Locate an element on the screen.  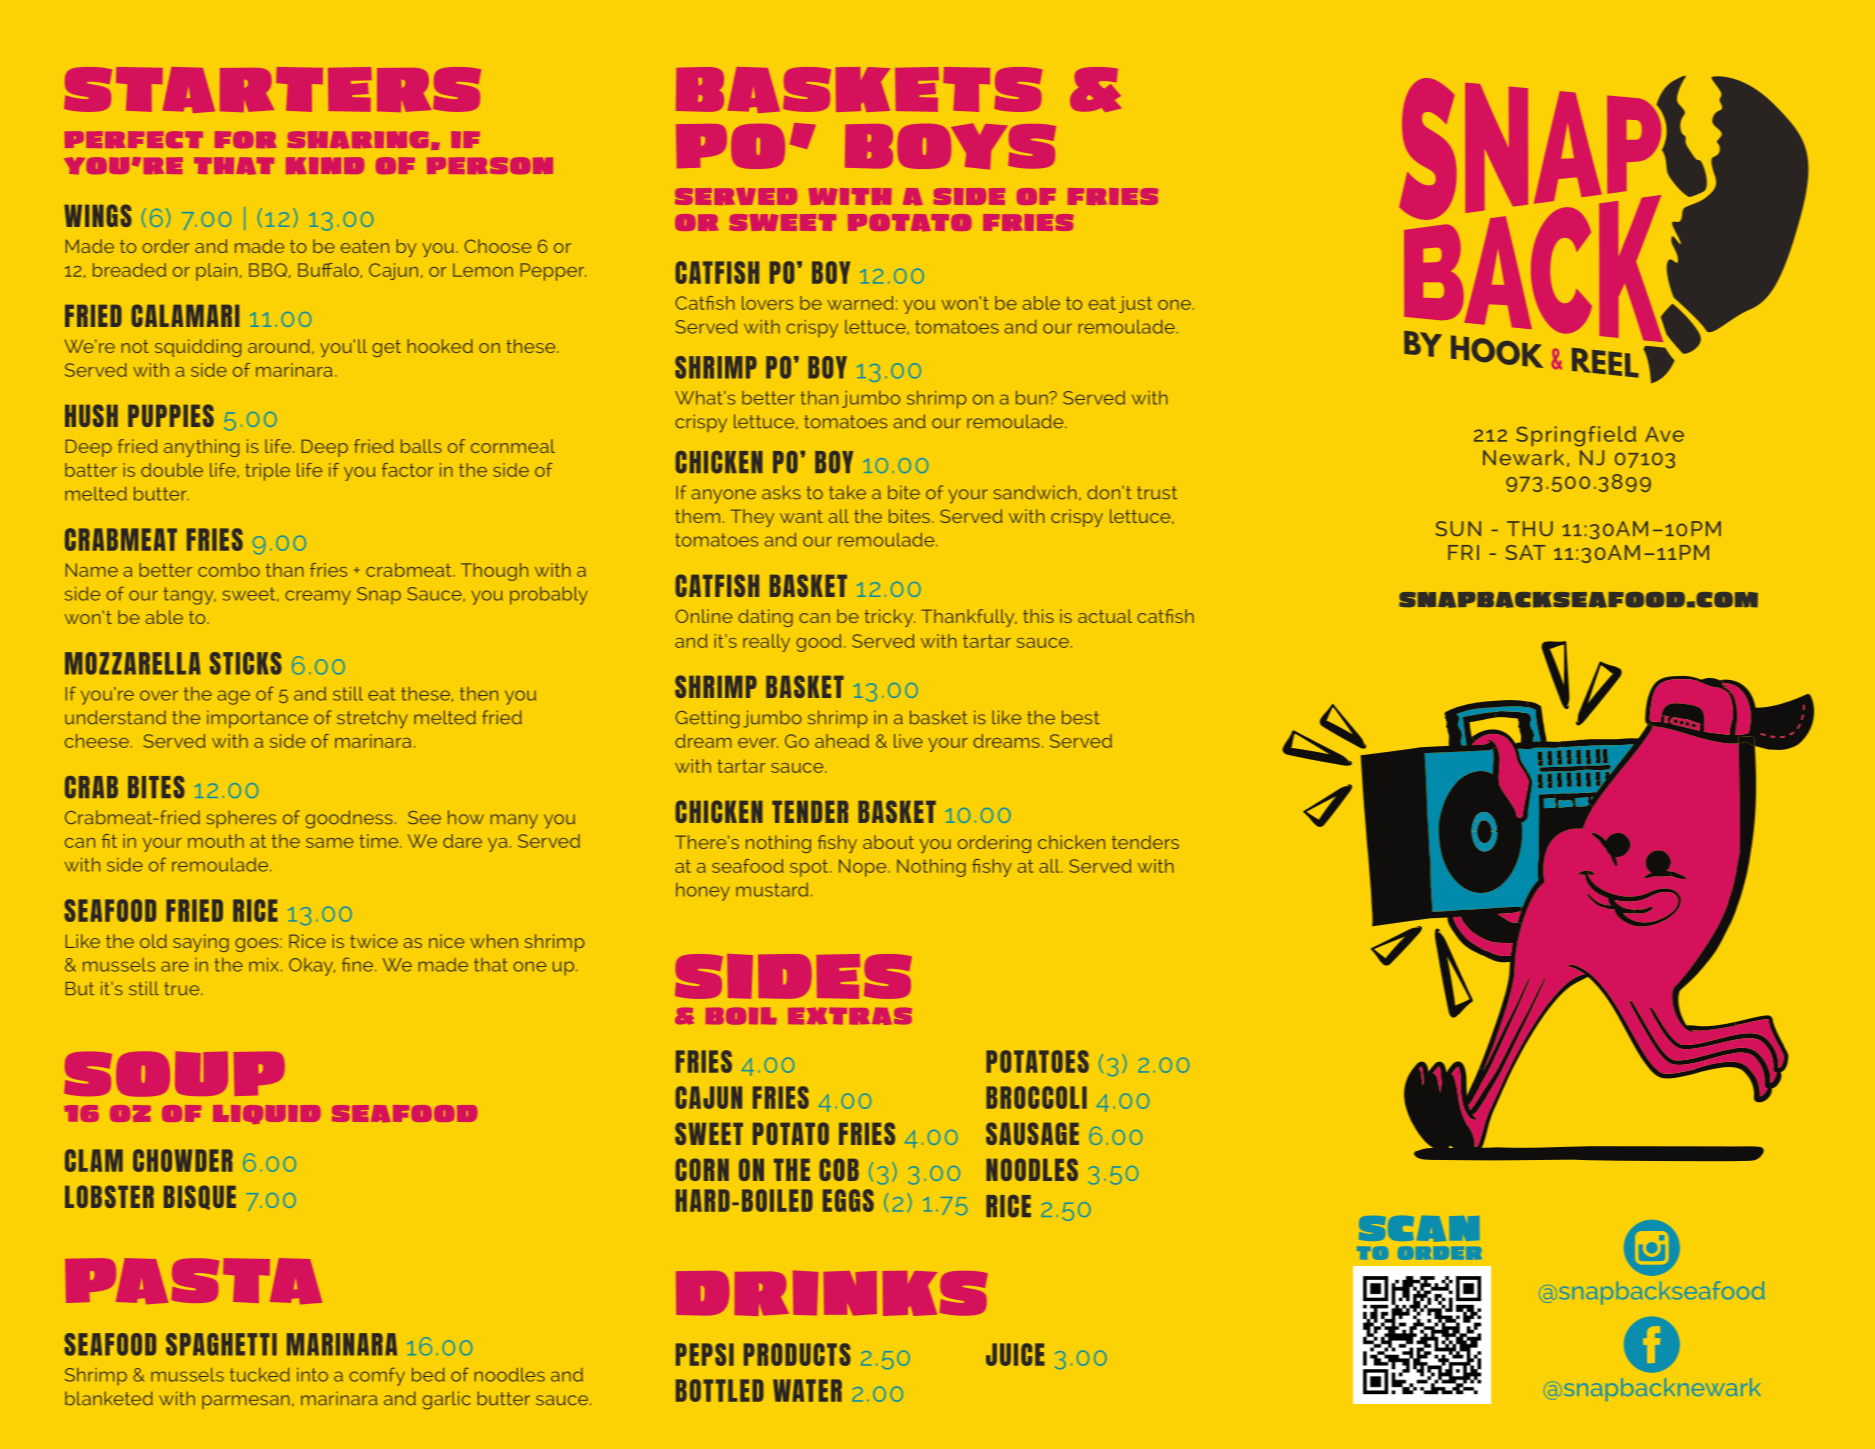
PRODUCTS is located at coordinates (797, 1354).
